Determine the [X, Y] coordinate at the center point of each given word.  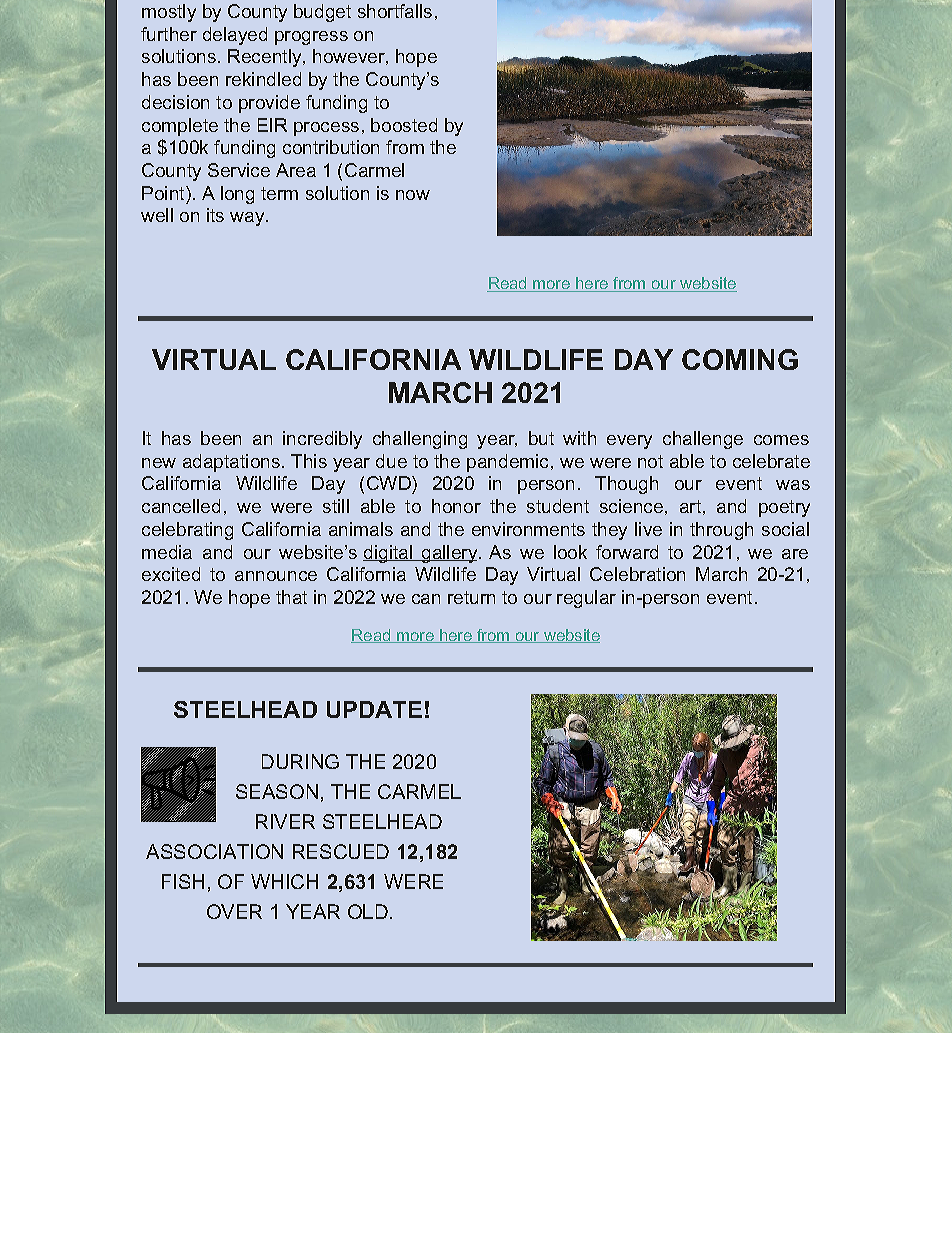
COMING [740, 359]
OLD [368, 911]
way [247, 219]
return [471, 597]
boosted [404, 125]
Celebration [637, 574]
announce [276, 576]
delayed [235, 36]
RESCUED [341, 851]
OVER [234, 911]
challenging [420, 440]
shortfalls [395, 11]
